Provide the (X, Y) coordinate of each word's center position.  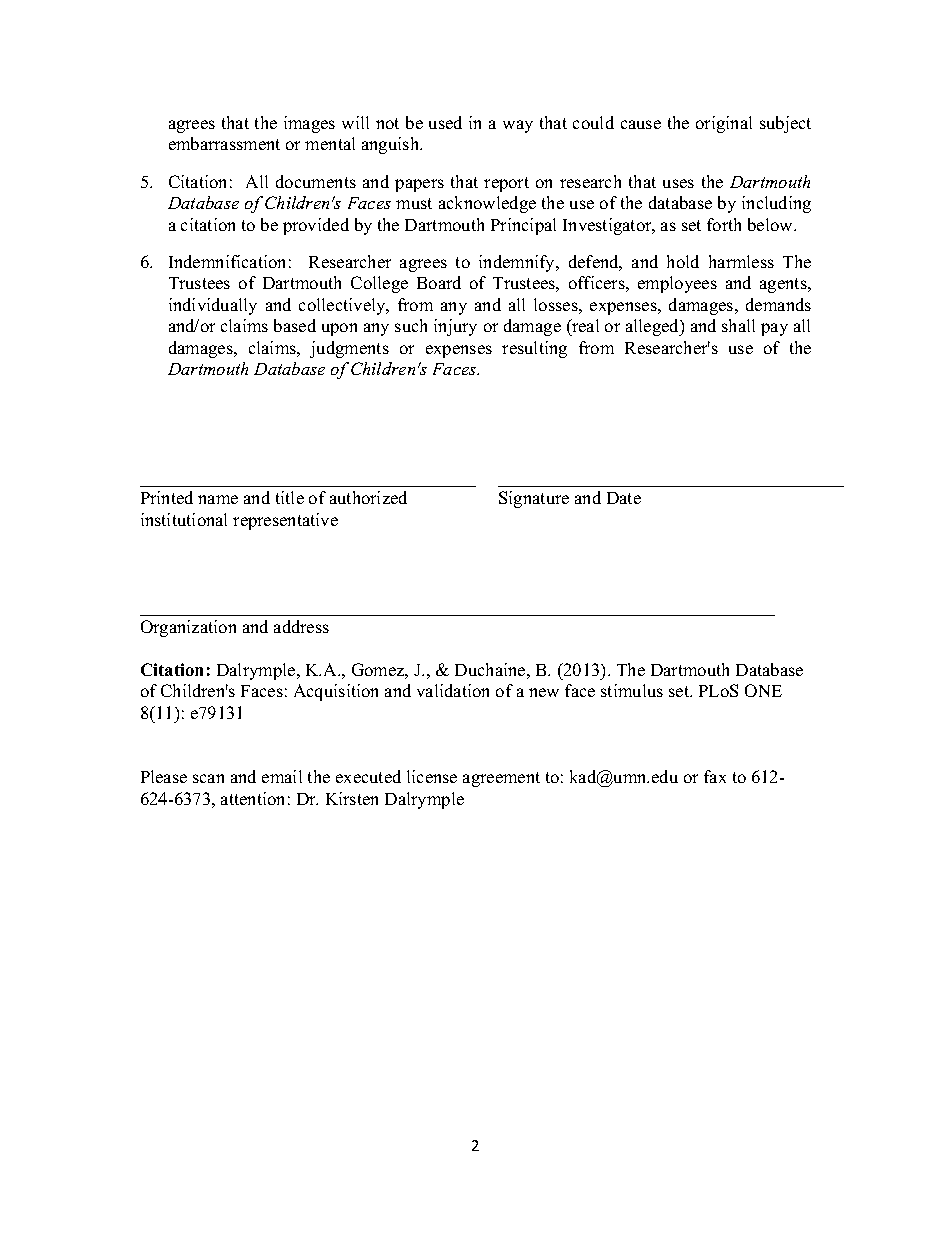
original (724, 124)
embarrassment (224, 143)
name (218, 499)
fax (715, 776)
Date (624, 498)
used (445, 122)
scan (208, 778)
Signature (534, 499)
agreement (501, 779)
